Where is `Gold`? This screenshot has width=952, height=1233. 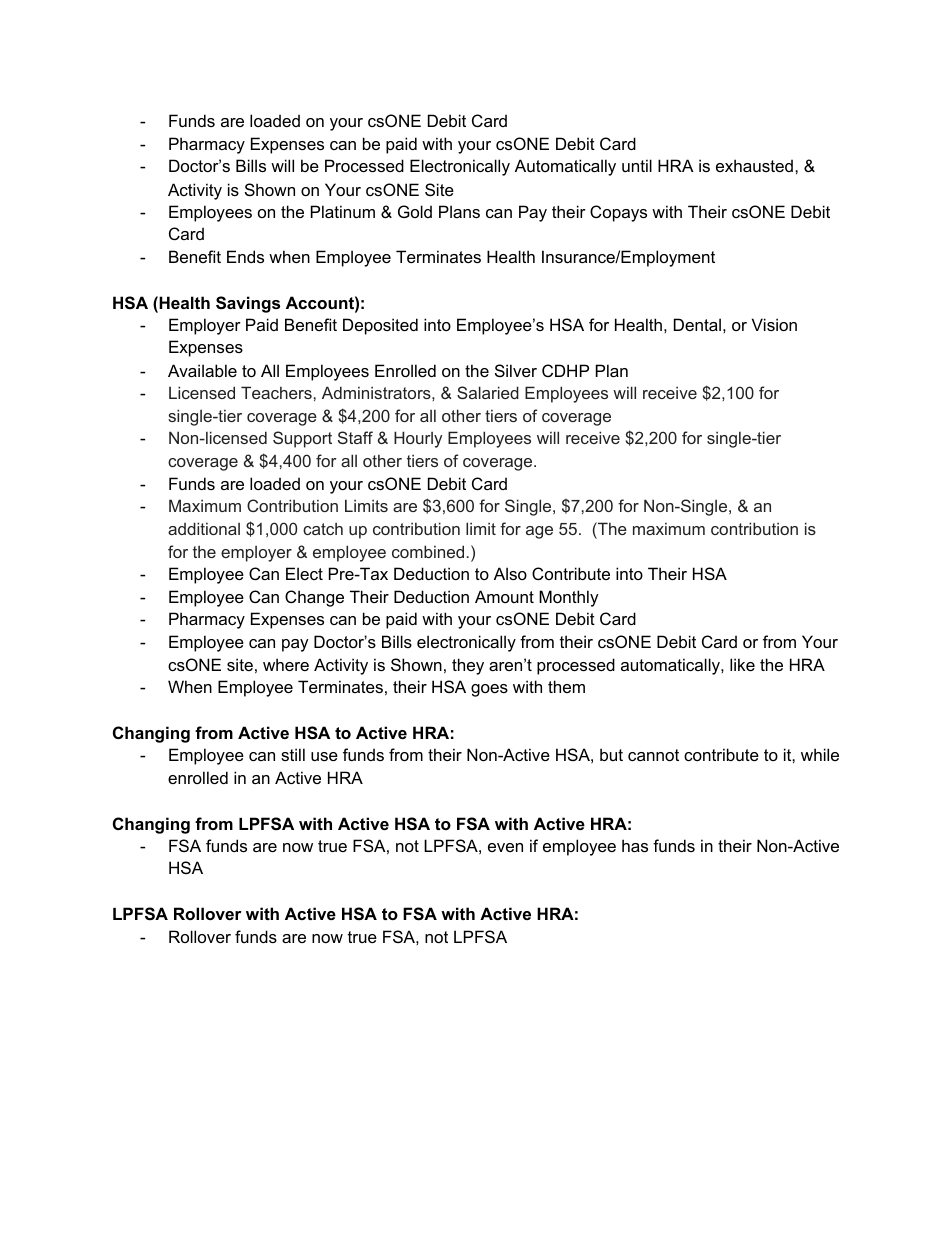
Gold is located at coordinates (415, 211).
